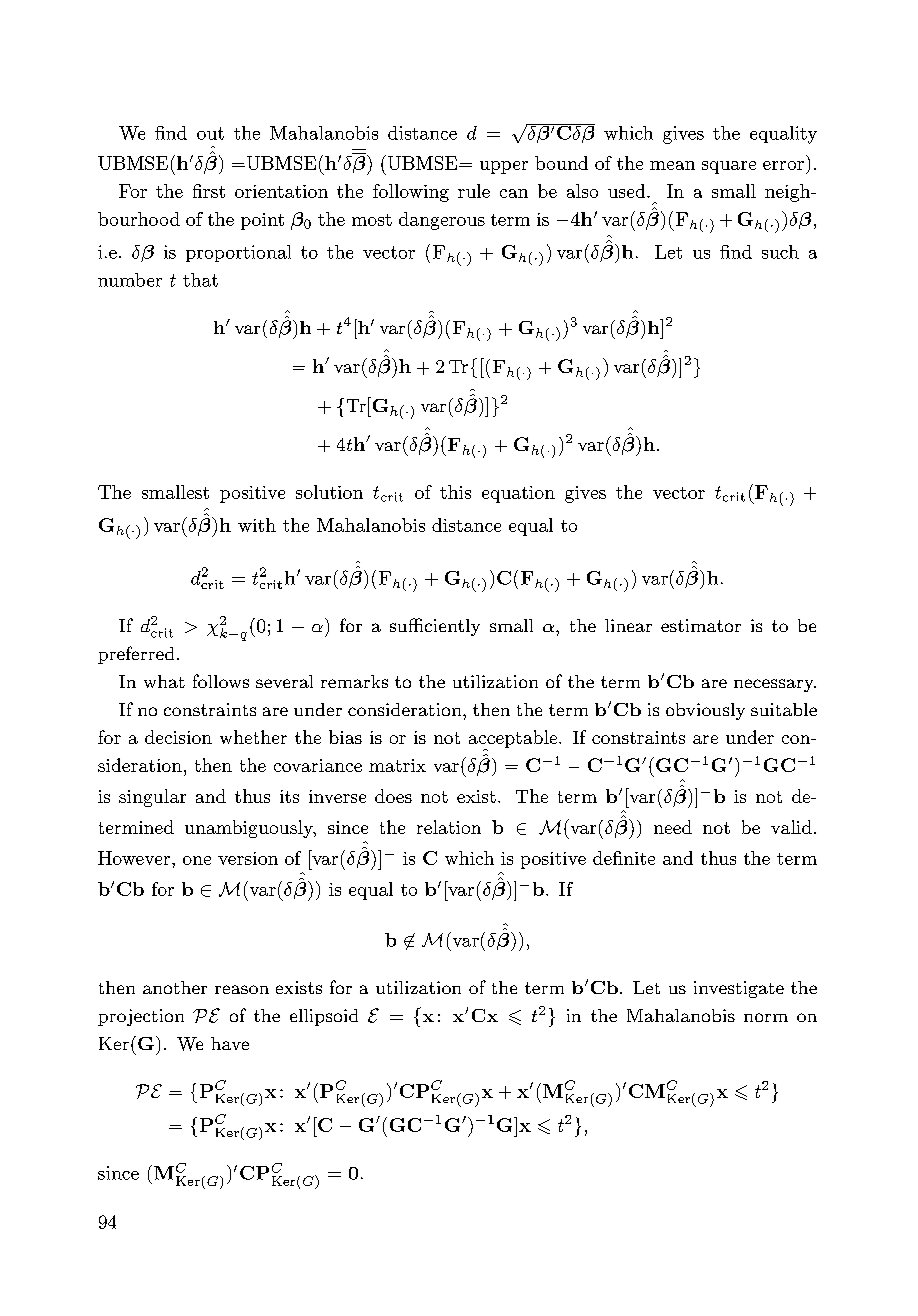  I want to click on sufficiently, so click(435, 627).
